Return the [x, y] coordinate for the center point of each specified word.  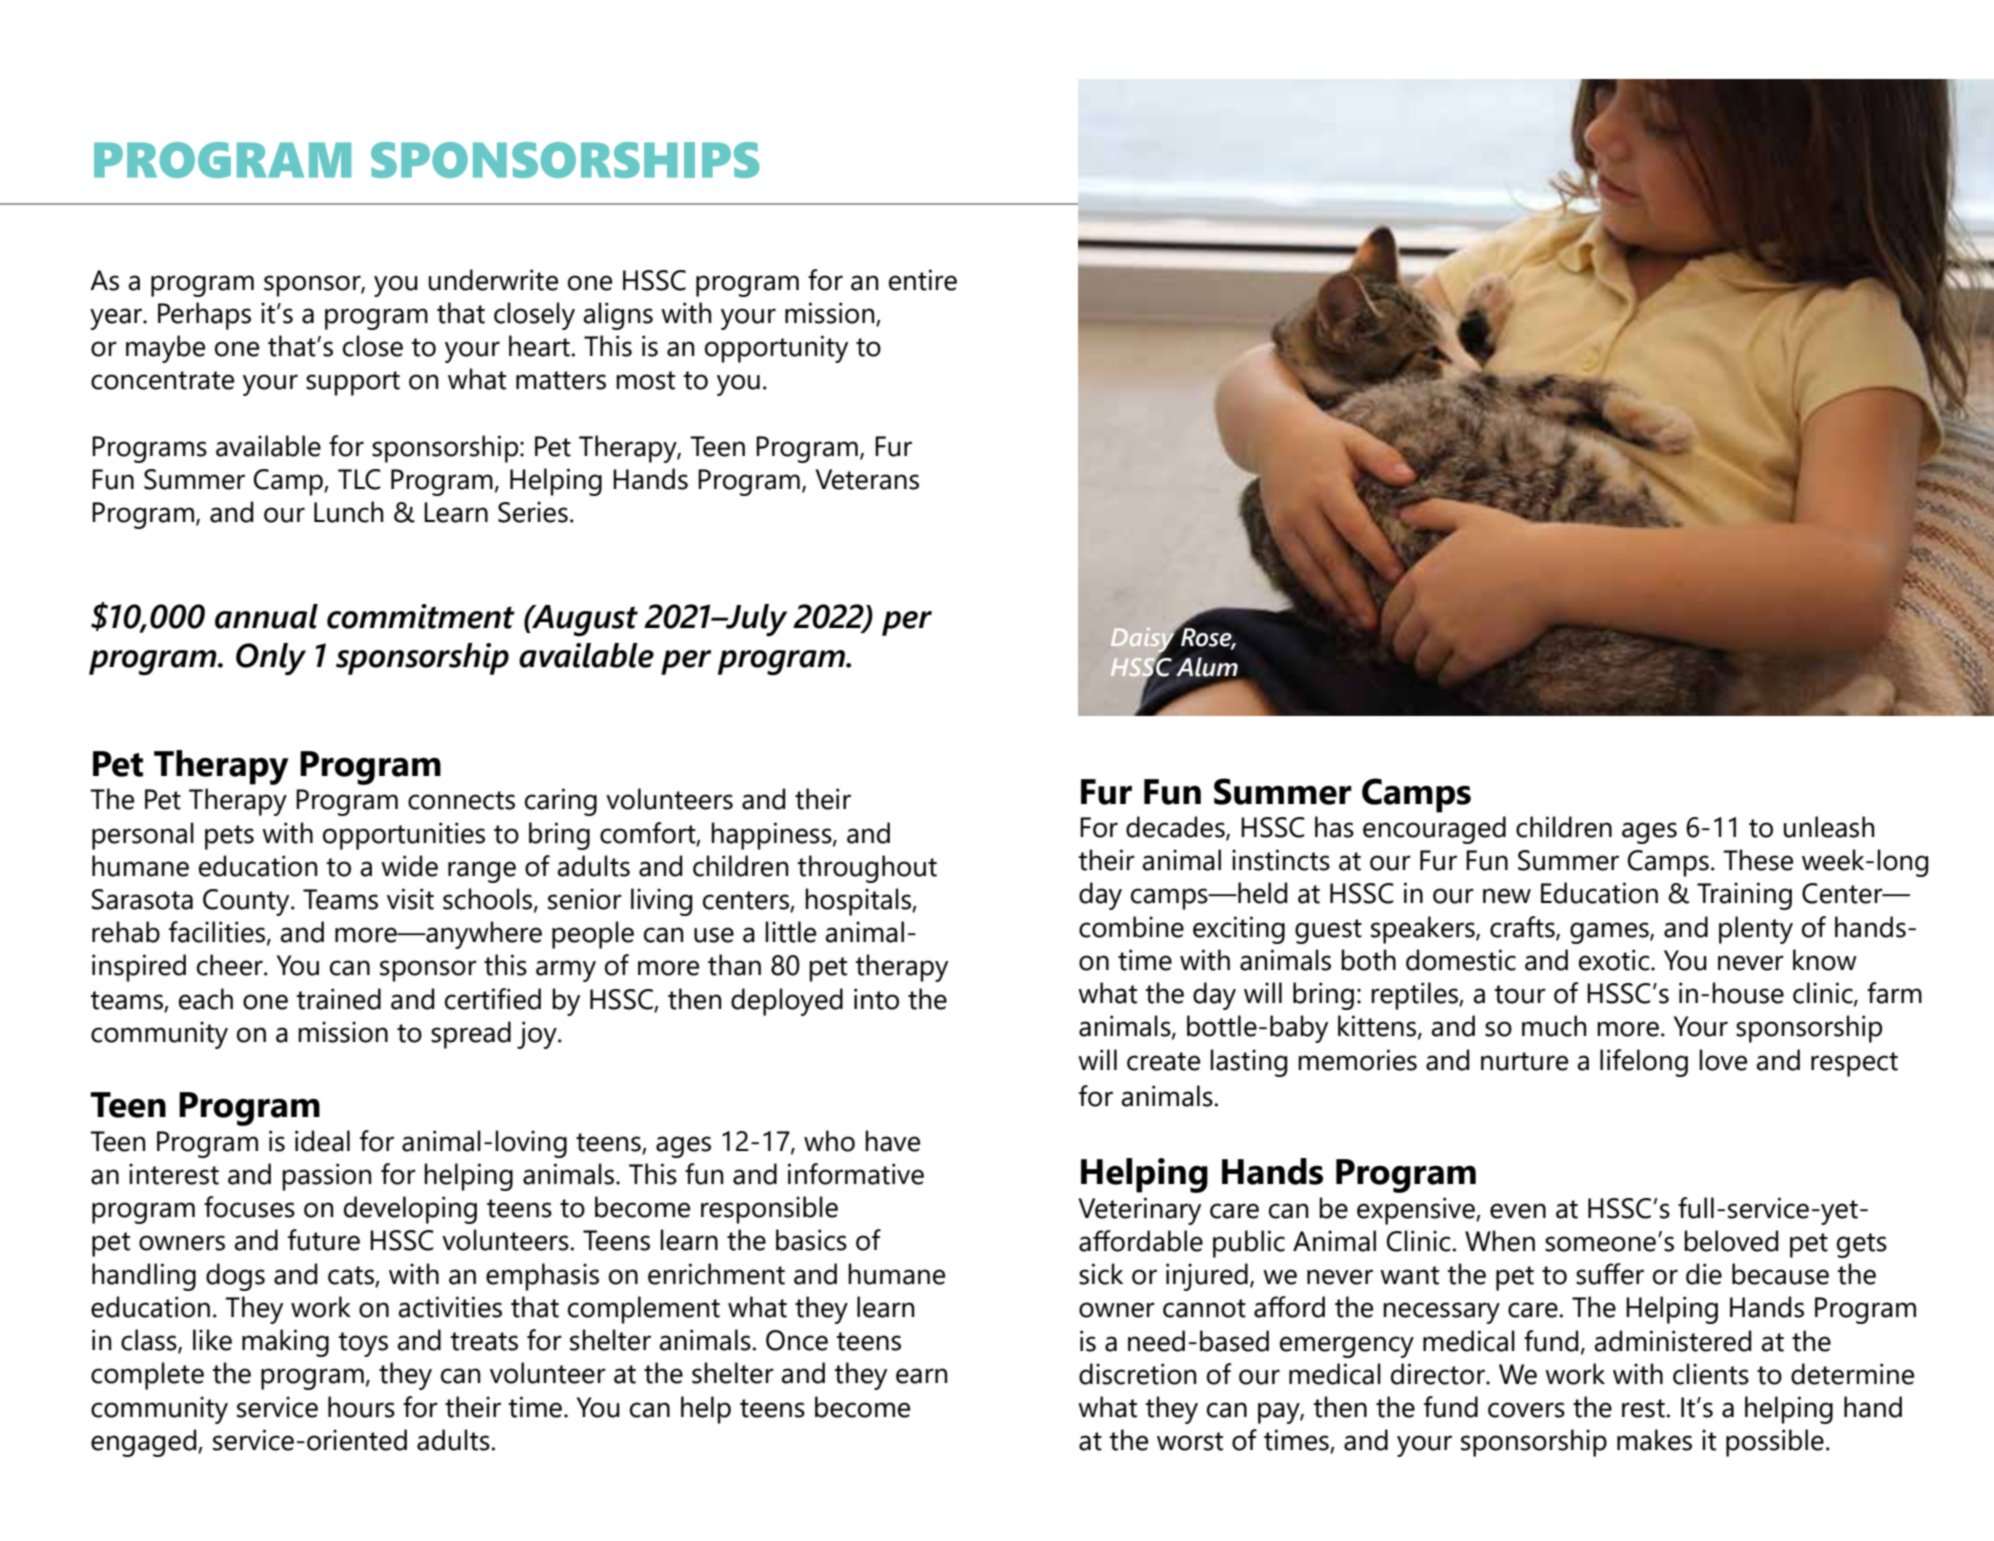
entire [923, 280]
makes [1654, 1440]
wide [409, 866]
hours [361, 1407]
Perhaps [204, 316]
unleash [1829, 827]
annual [266, 616]
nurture [1524, 1061]
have [892, 1141]
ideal [322, 1141]
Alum [1207, 667]
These [1758, 860]
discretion [1138, 1374]
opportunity [776, 349]
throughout [867, 869]
